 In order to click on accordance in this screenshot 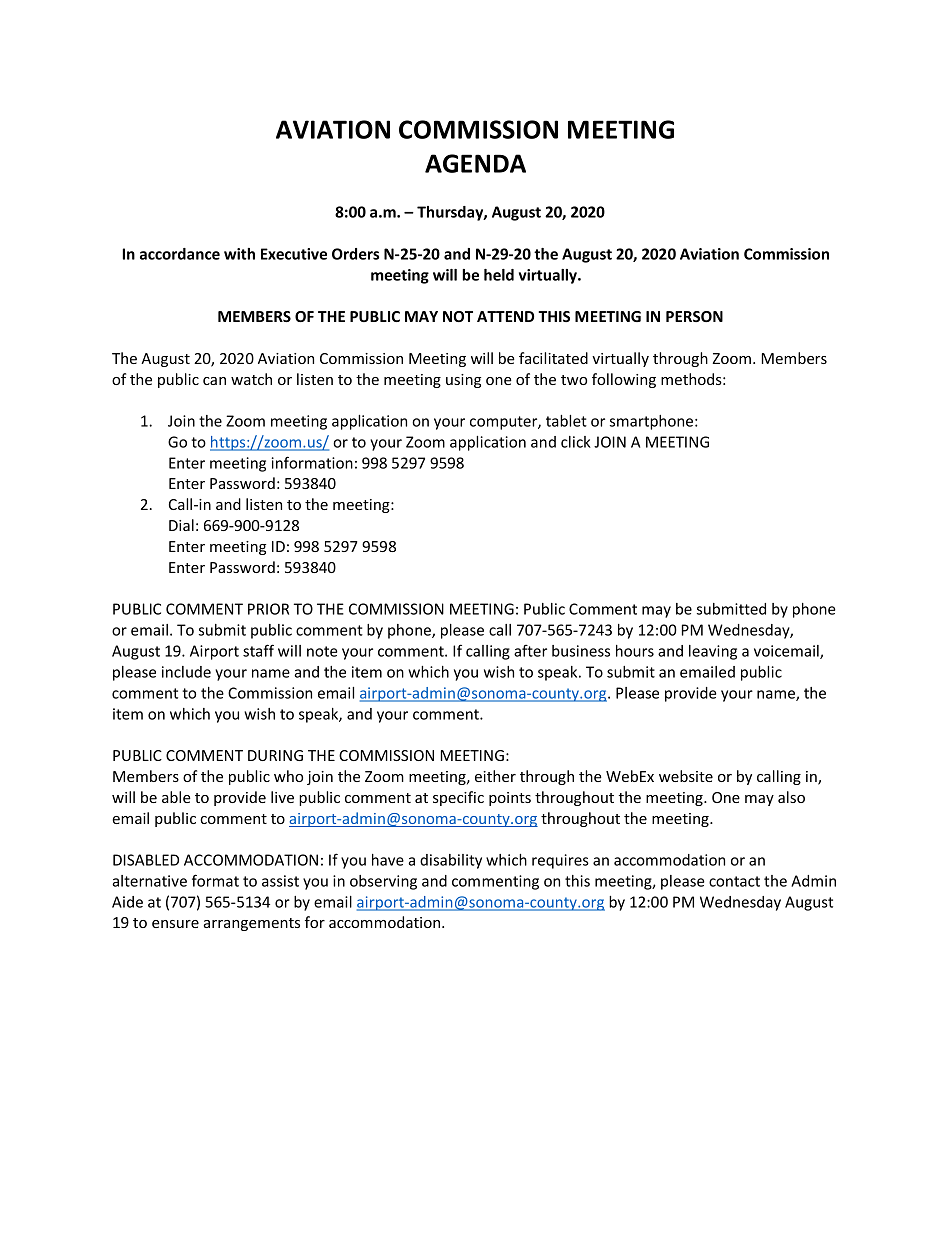, I will do `click(180, 254)`.
